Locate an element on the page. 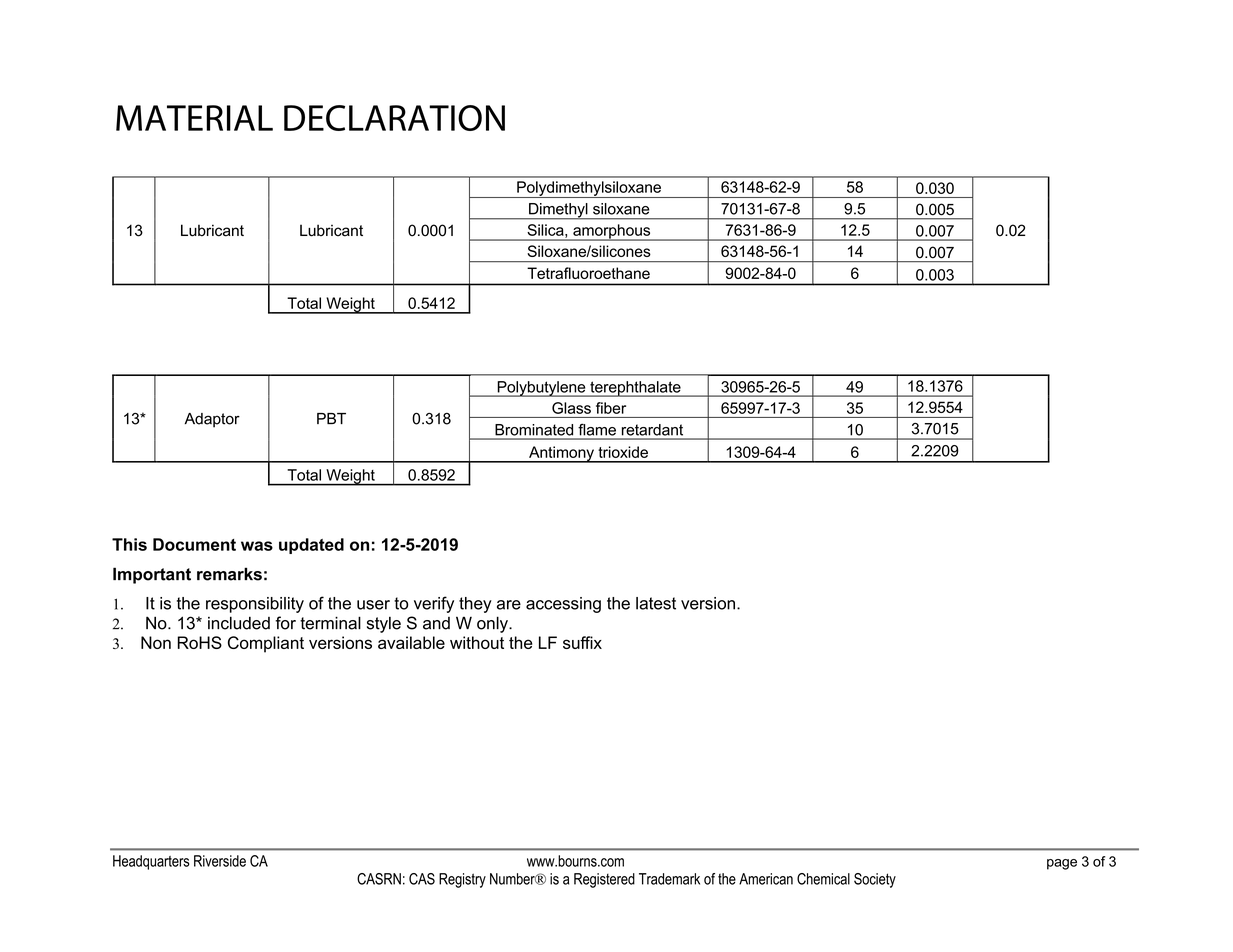  MATERIAL is located at coordinates (194, 118).
